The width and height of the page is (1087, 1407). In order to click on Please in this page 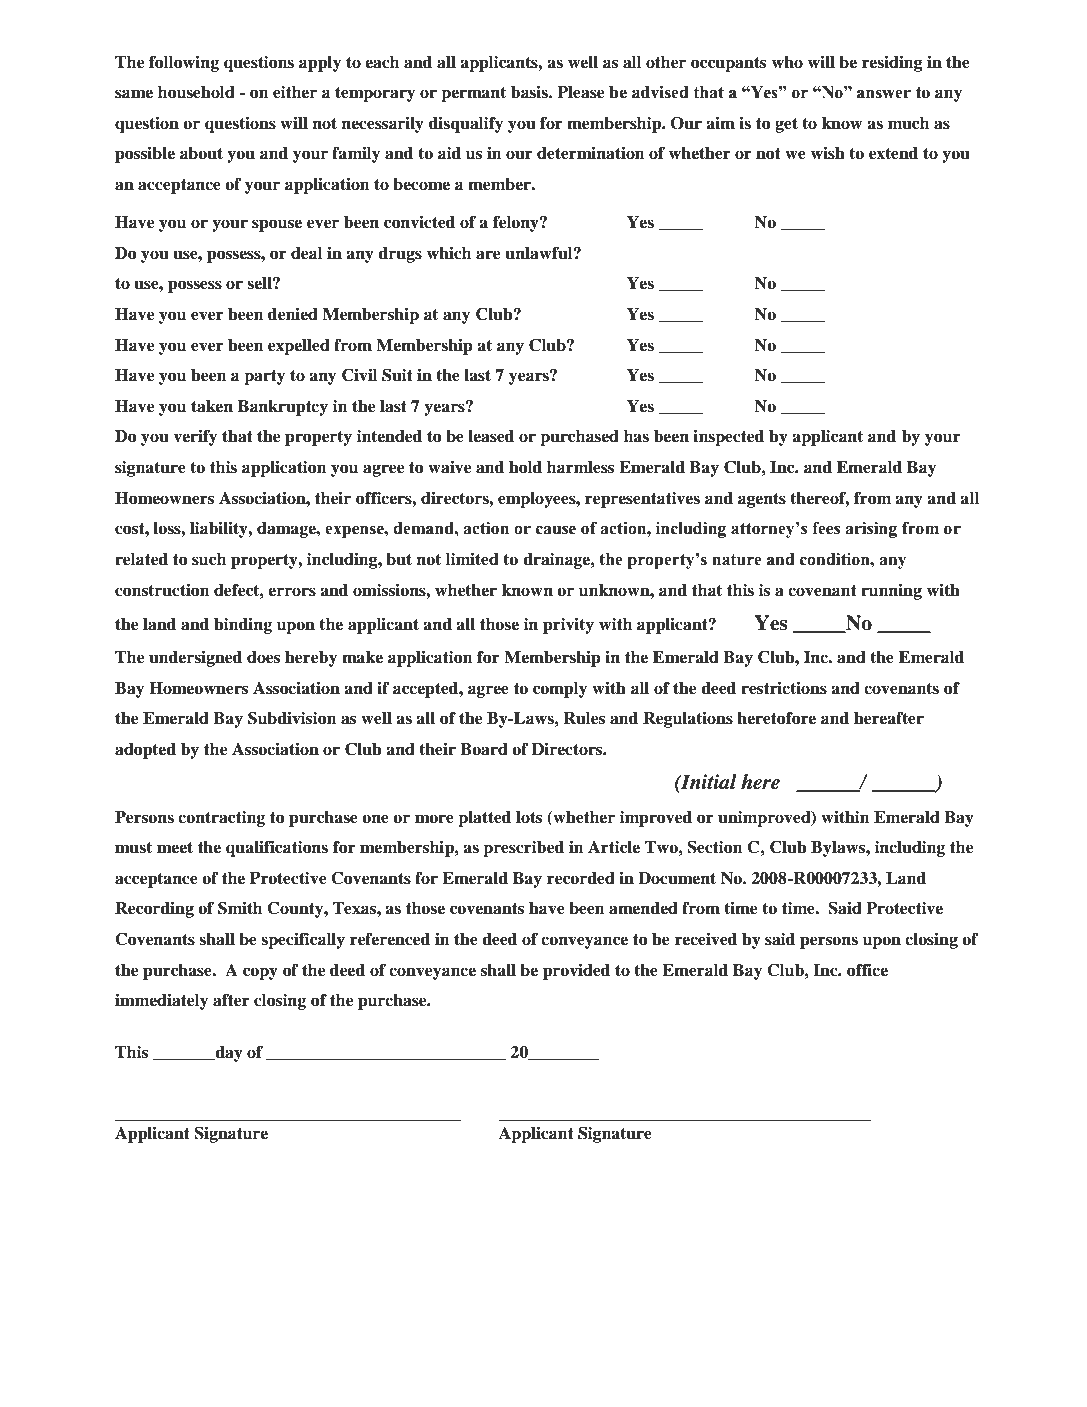, I will do `click(580, 92)`.
